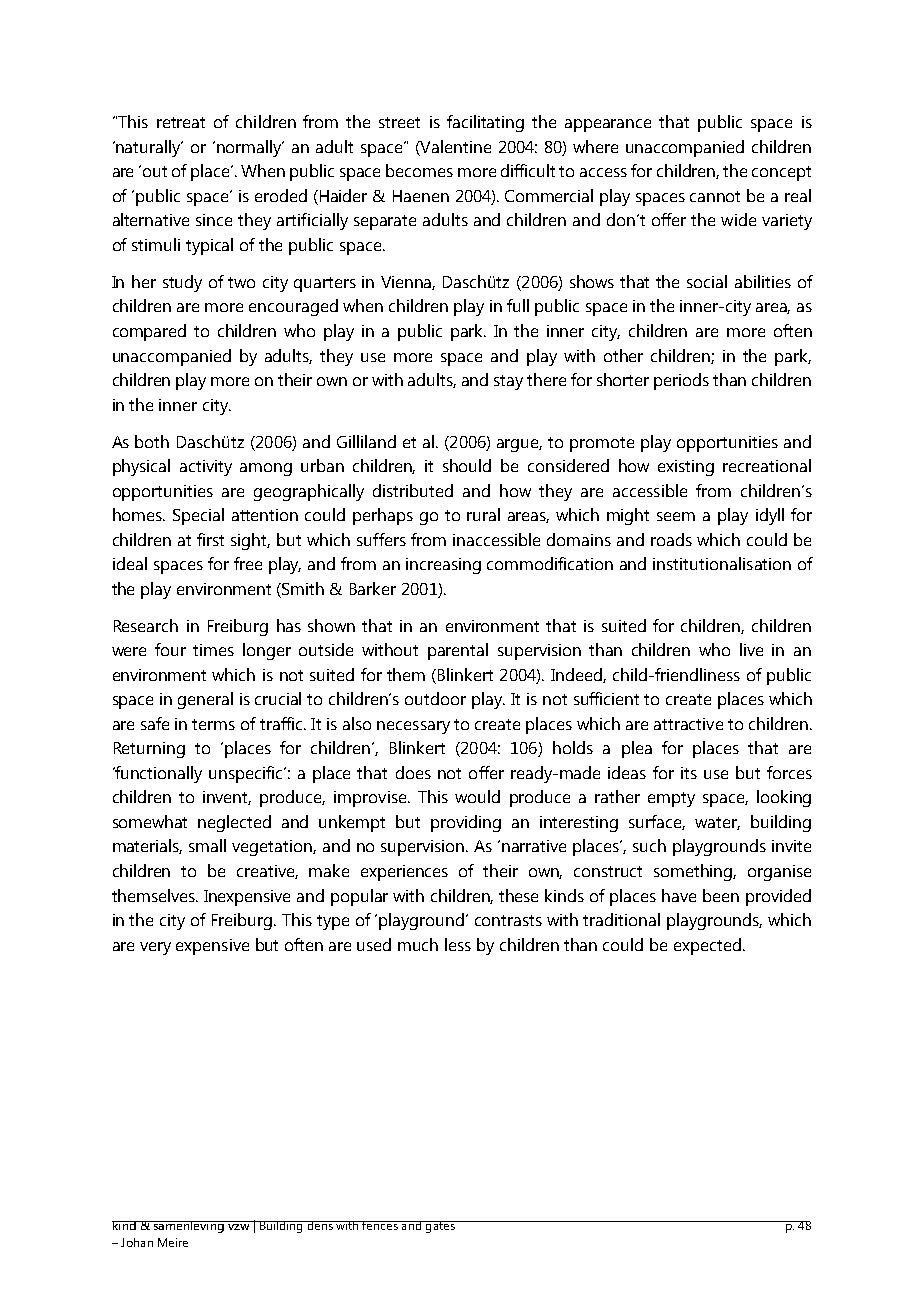 The height and width of the screenshot is (1308, 924). Describe the element at coordinates (455, 146) in the screenshot. I see `Valentine` at that location.
